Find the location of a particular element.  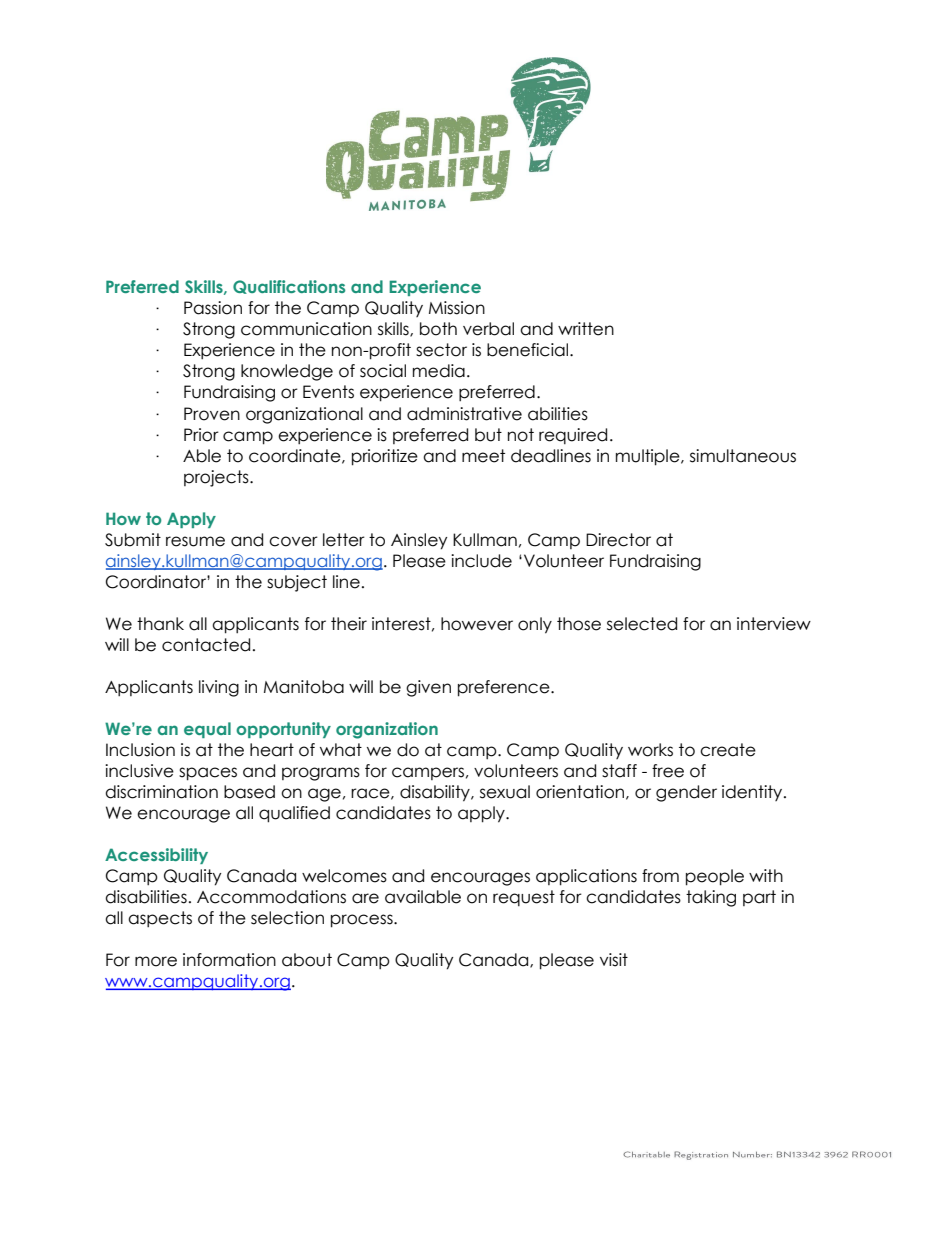

written is located at coordinates (586, 329).
